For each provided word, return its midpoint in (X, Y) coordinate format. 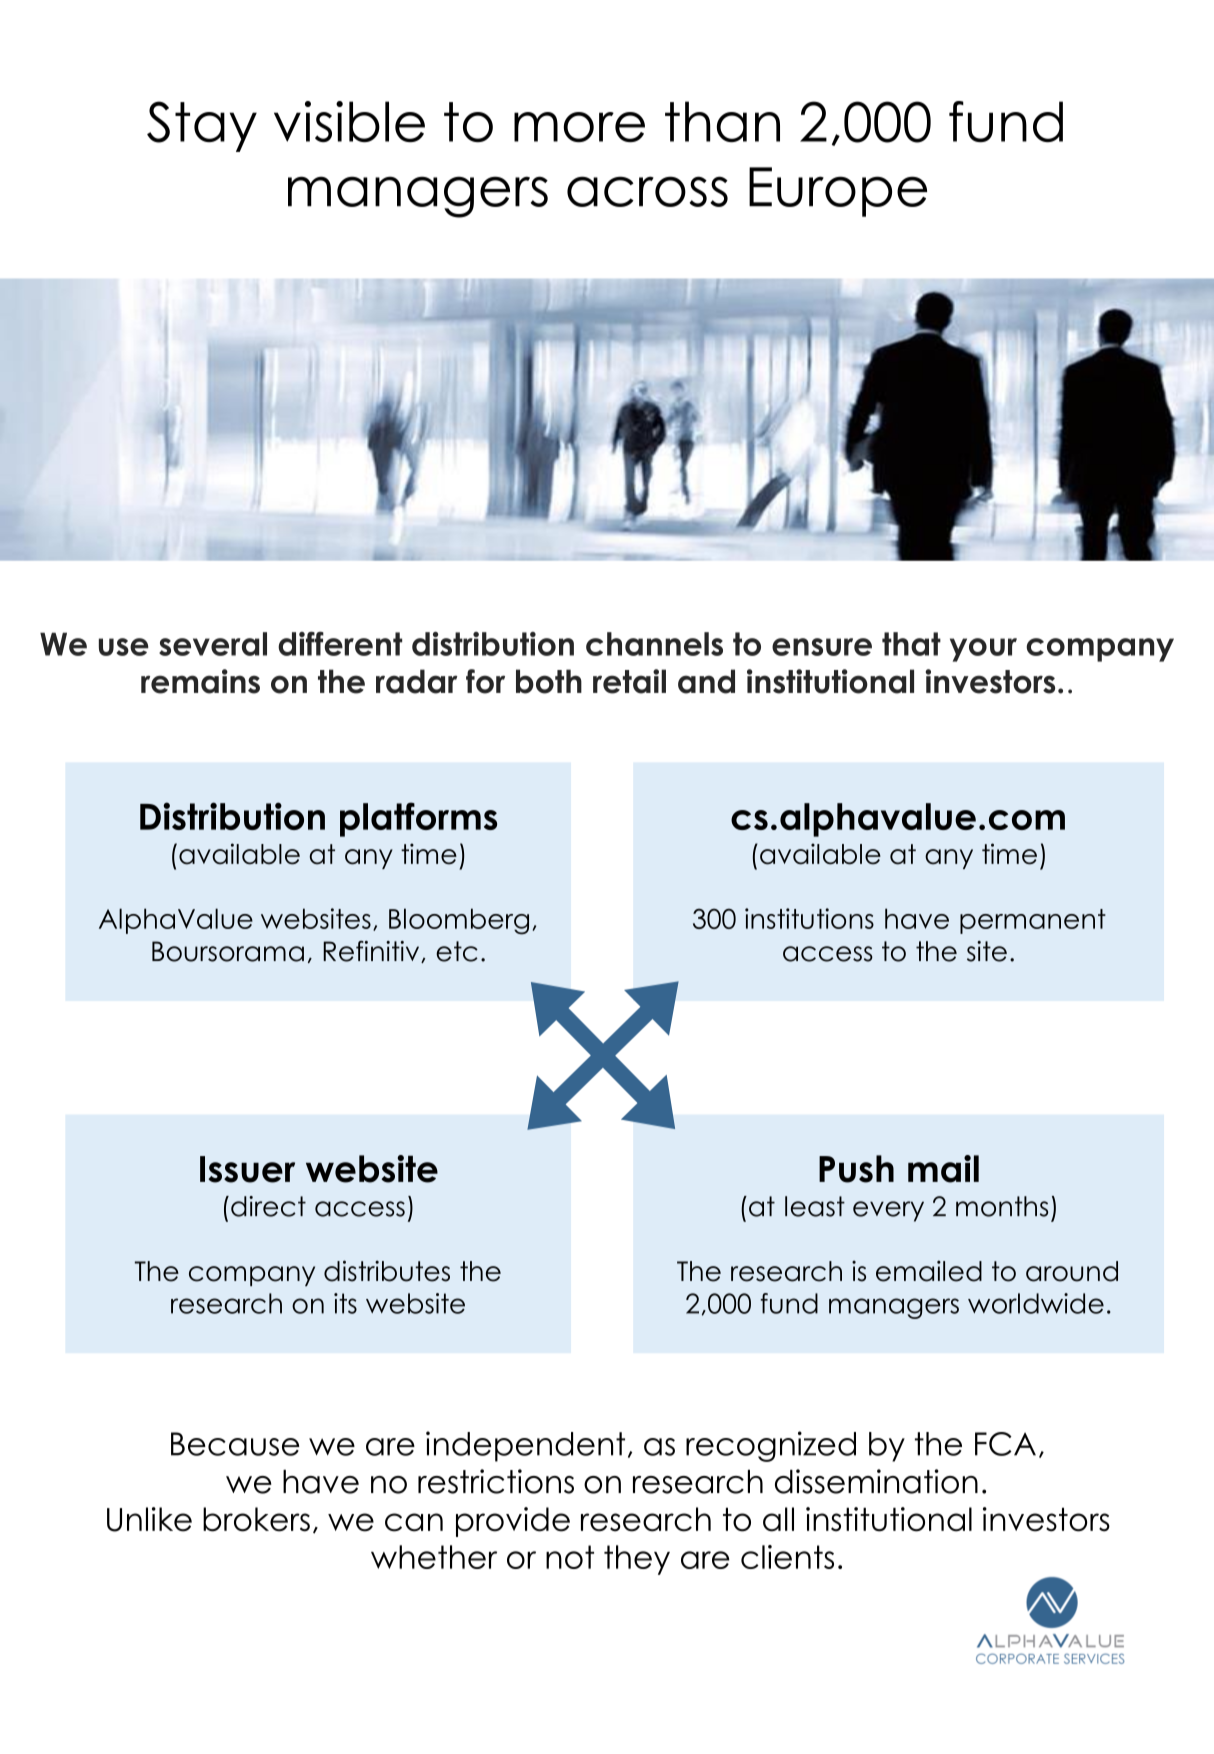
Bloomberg (459, 921)
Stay (202, 126)
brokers (256, 1519)
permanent (1033, 921)
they (637, 1560)
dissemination (876, 1481)
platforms (418, 819)
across (647, 191)
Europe (838, 192)
